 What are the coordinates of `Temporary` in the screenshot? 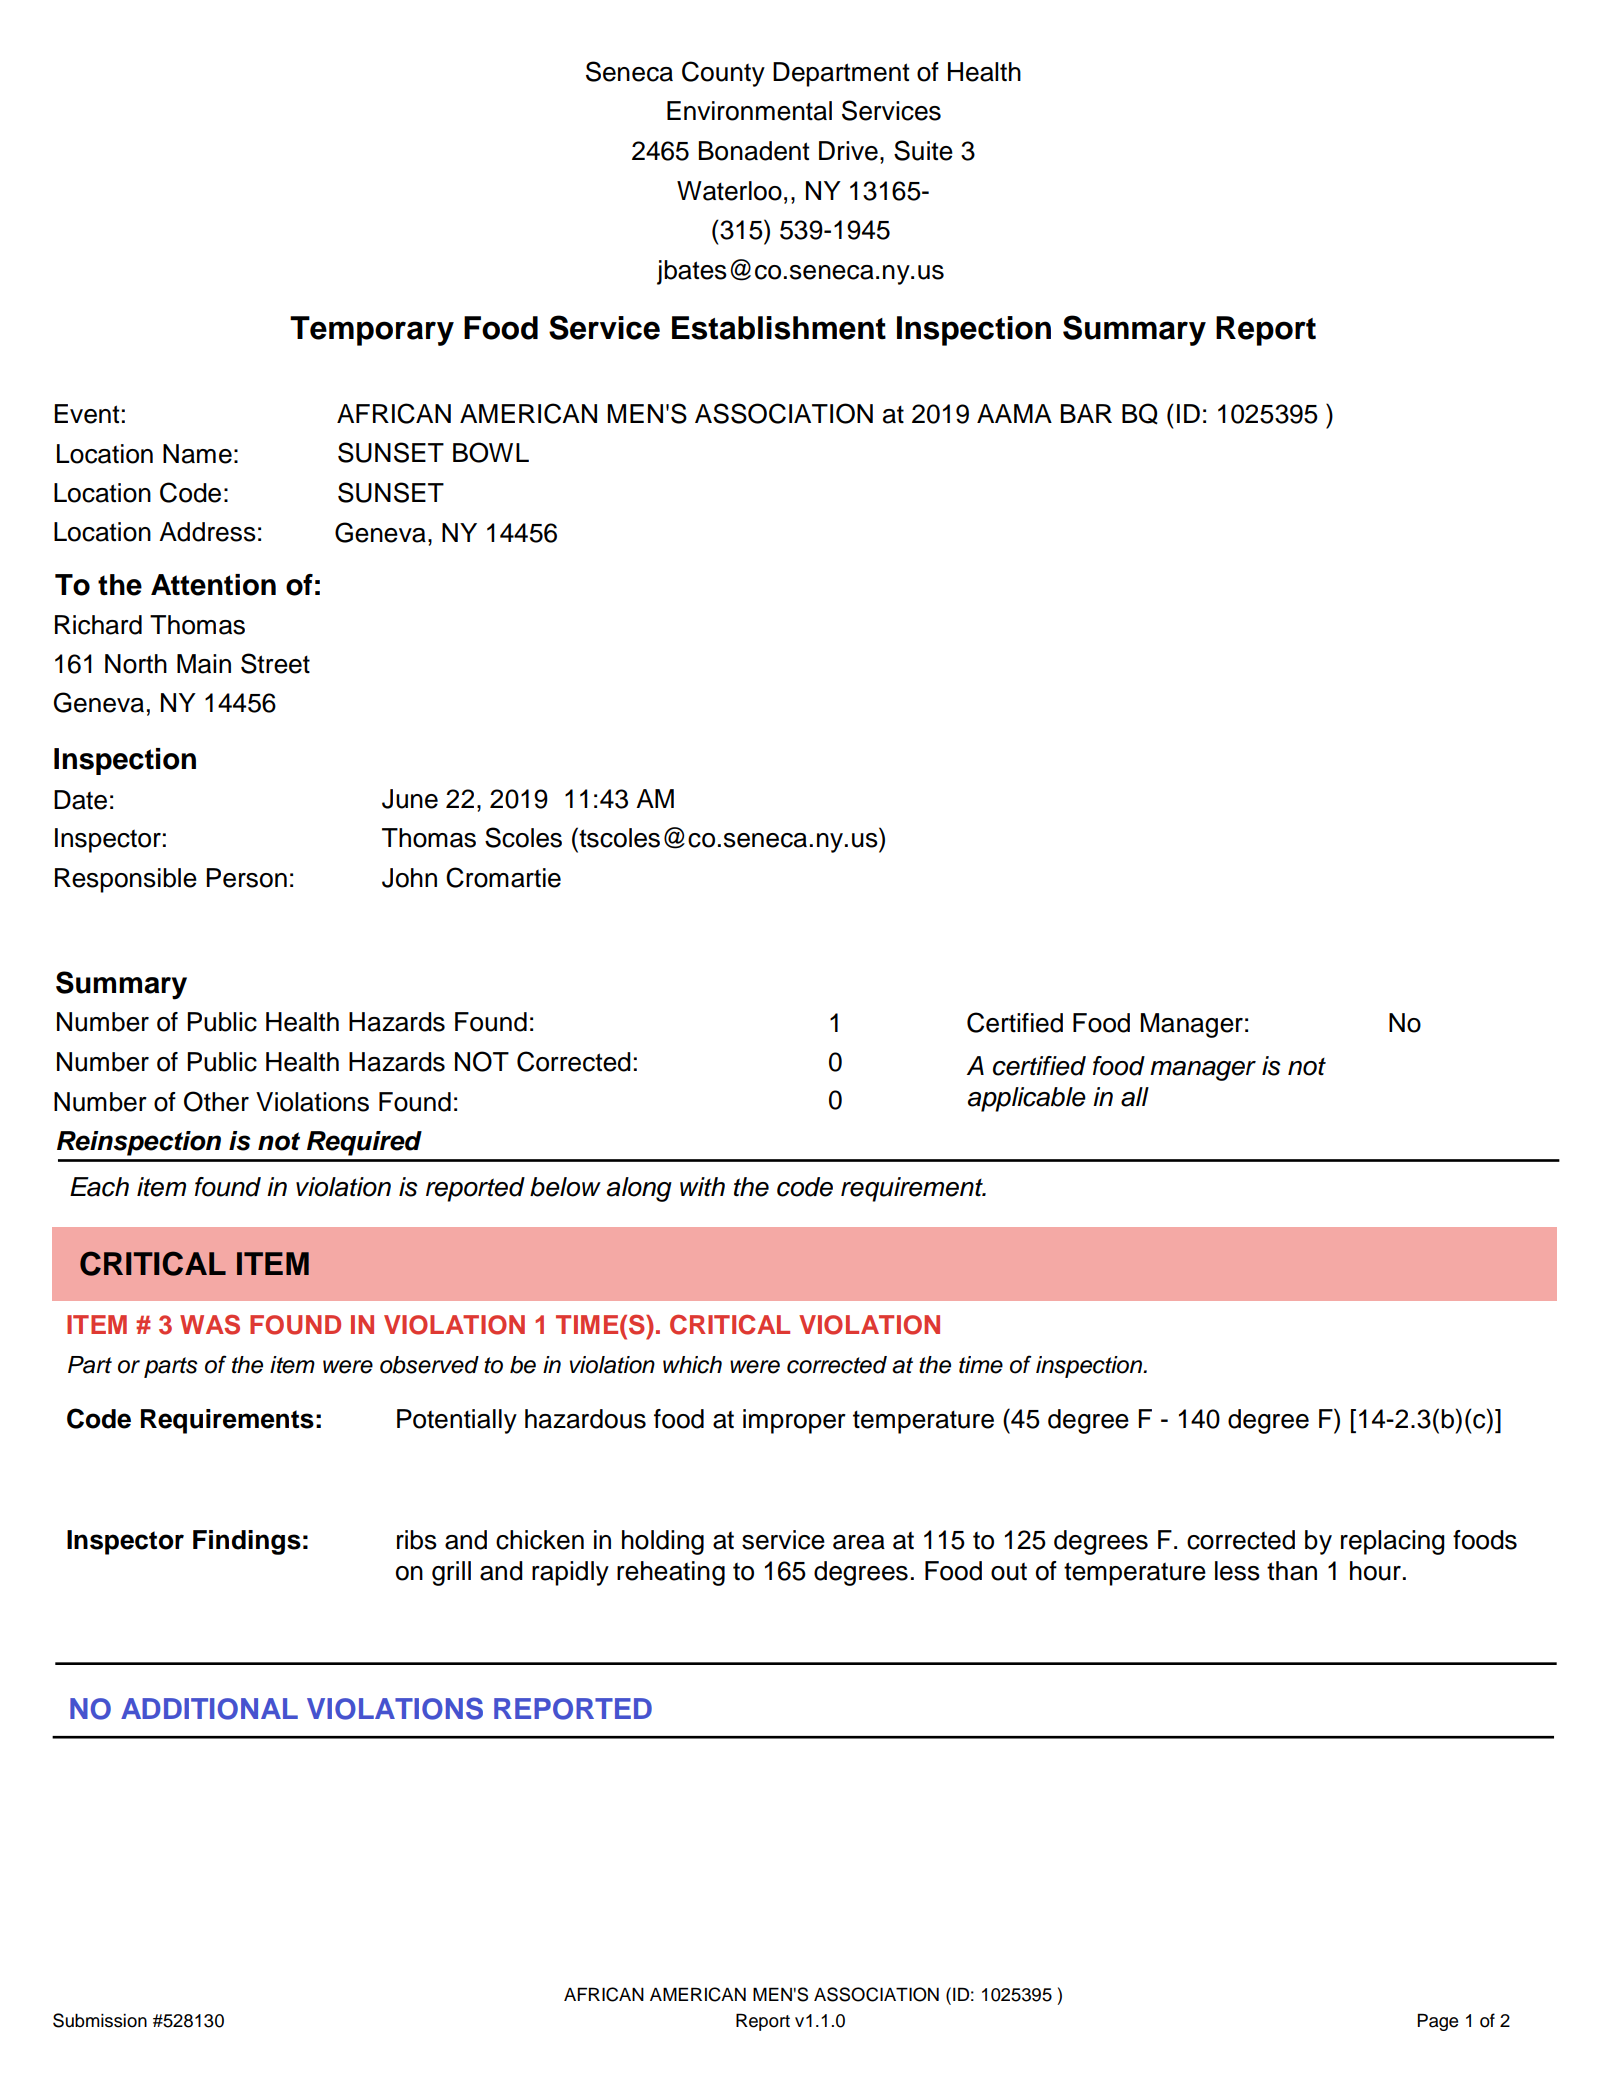 It's located at (372, 331).
